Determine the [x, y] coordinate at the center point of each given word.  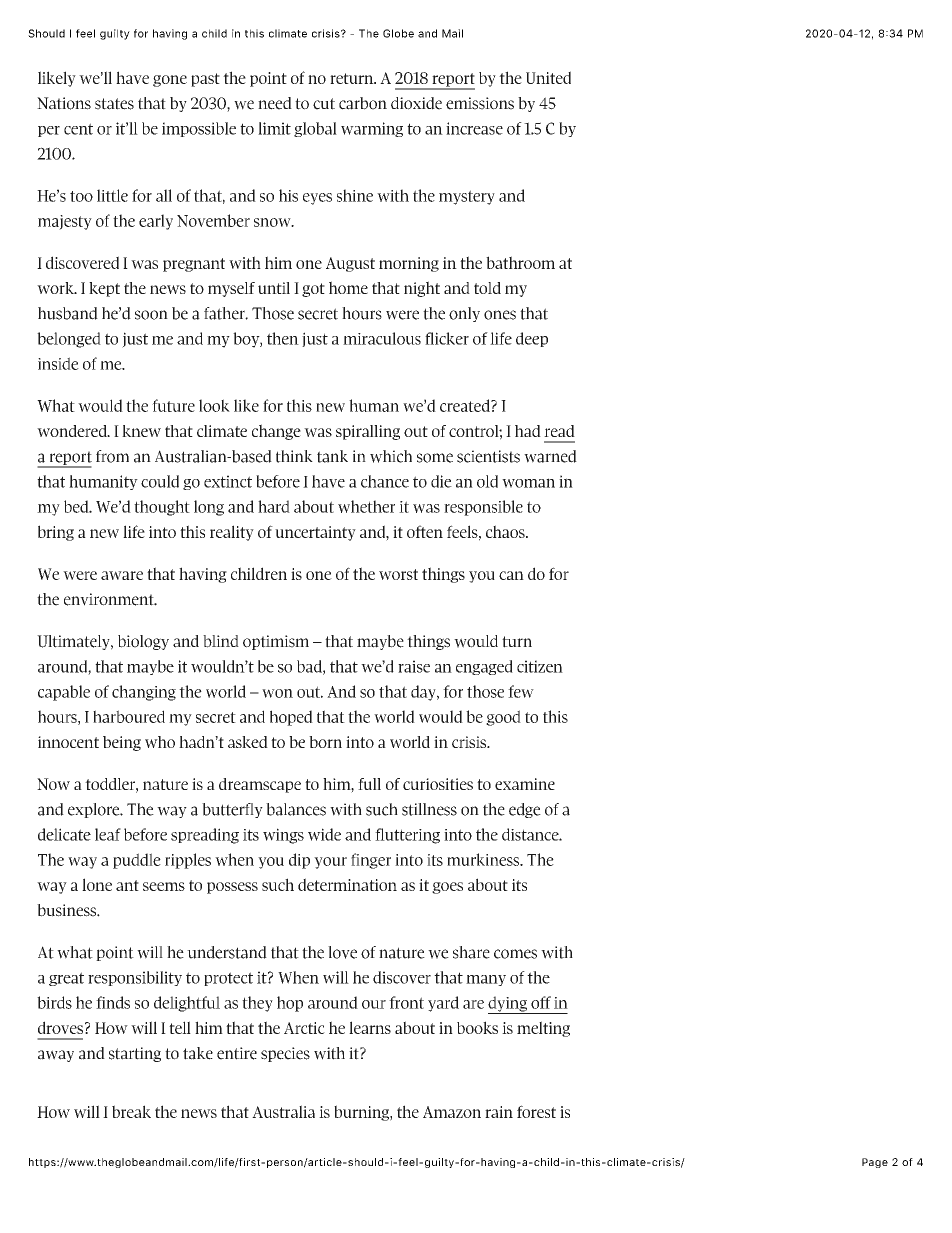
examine [525, 784]
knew [141, 431]
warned [550, 456]
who [160, 742]
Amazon [452, 1112]
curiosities [438, 784]
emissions [480, 103]
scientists [488, 456]
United [548, 77]
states [114, 104]
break [131, 1111]
